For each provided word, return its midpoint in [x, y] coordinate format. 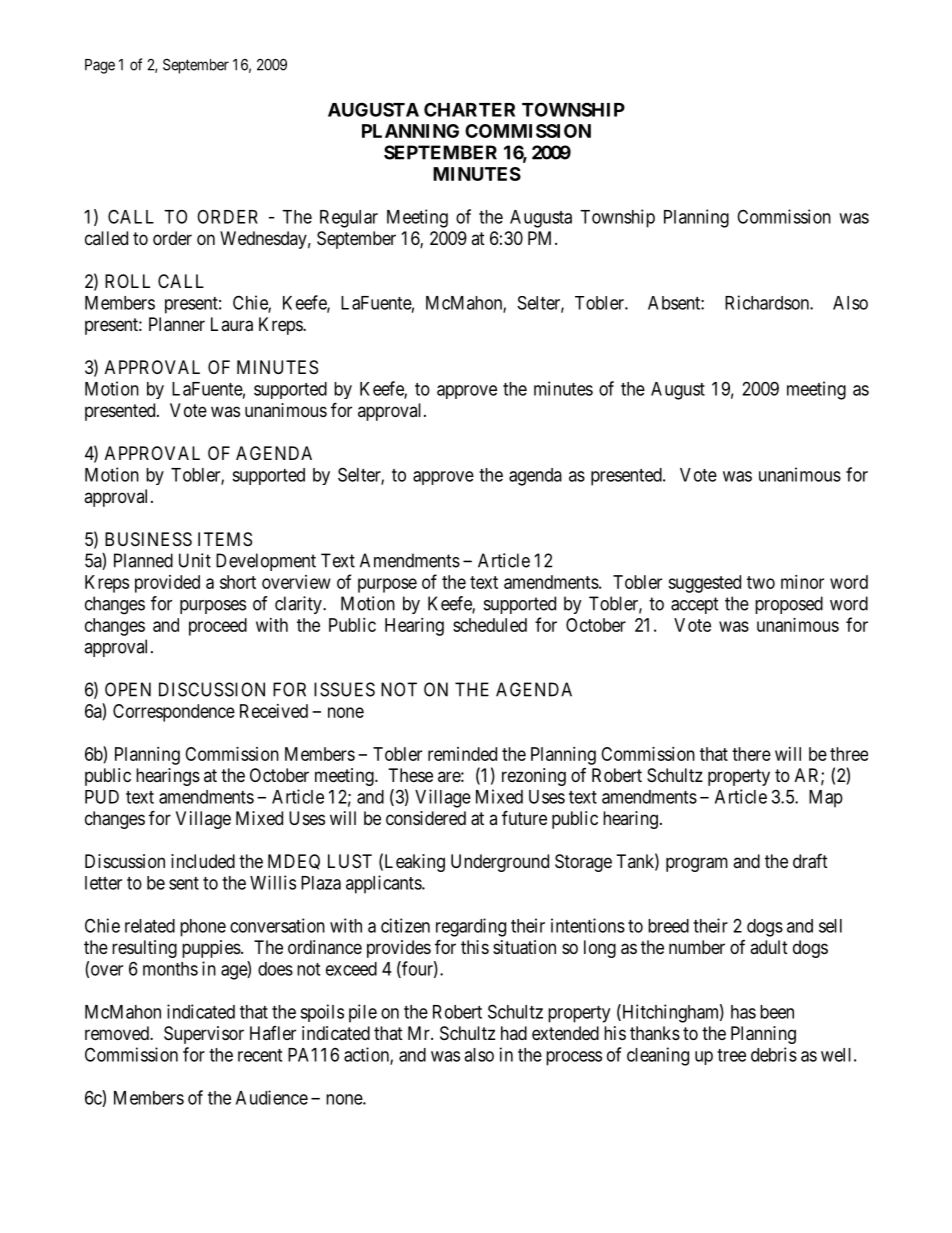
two [761, 582]
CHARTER [469, 109]
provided [167, 584]
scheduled [490, 625]
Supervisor [204, 1035]
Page [100, 66]
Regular [349, 219]
